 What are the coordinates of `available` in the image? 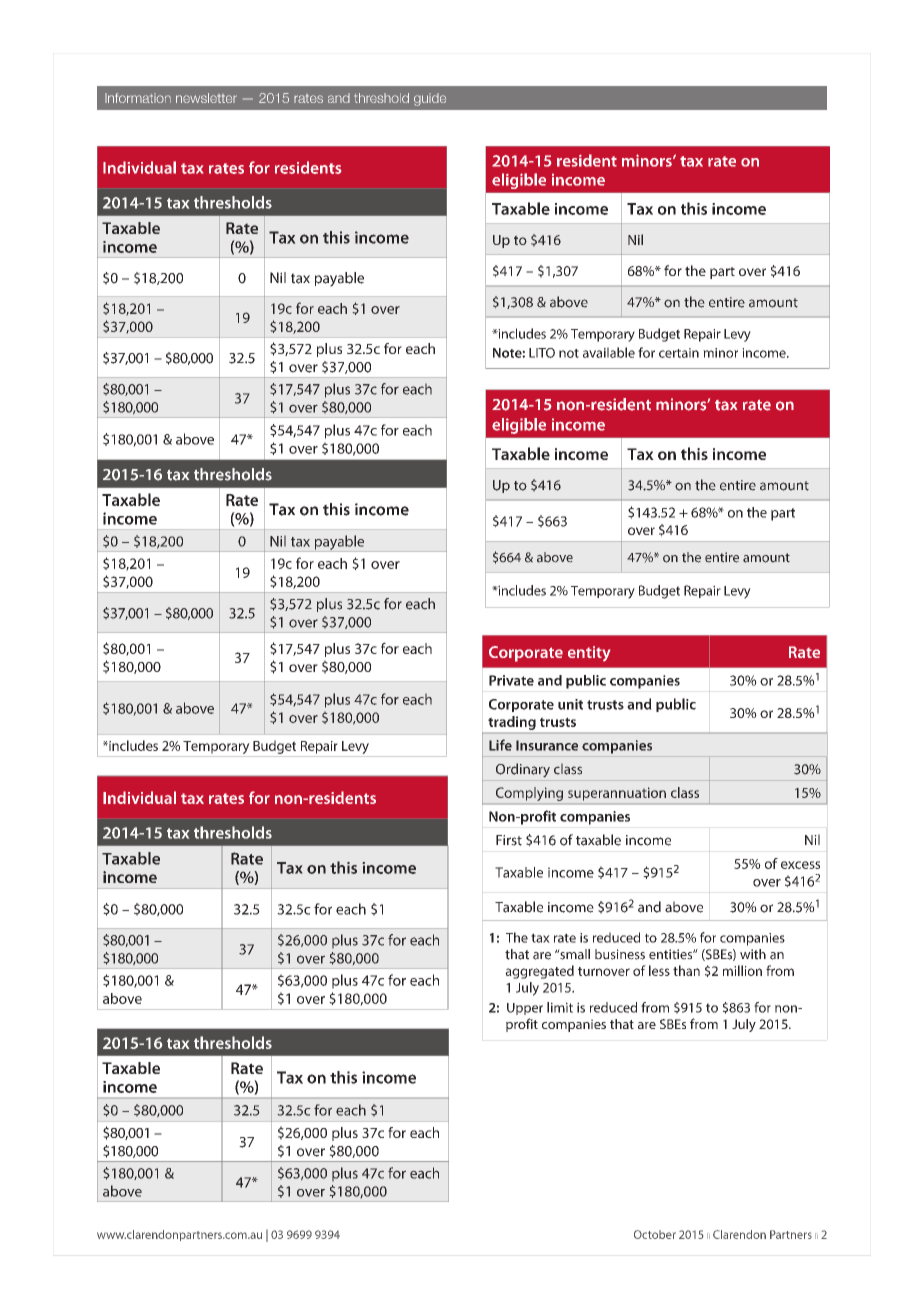 It's located at (609, 352).
